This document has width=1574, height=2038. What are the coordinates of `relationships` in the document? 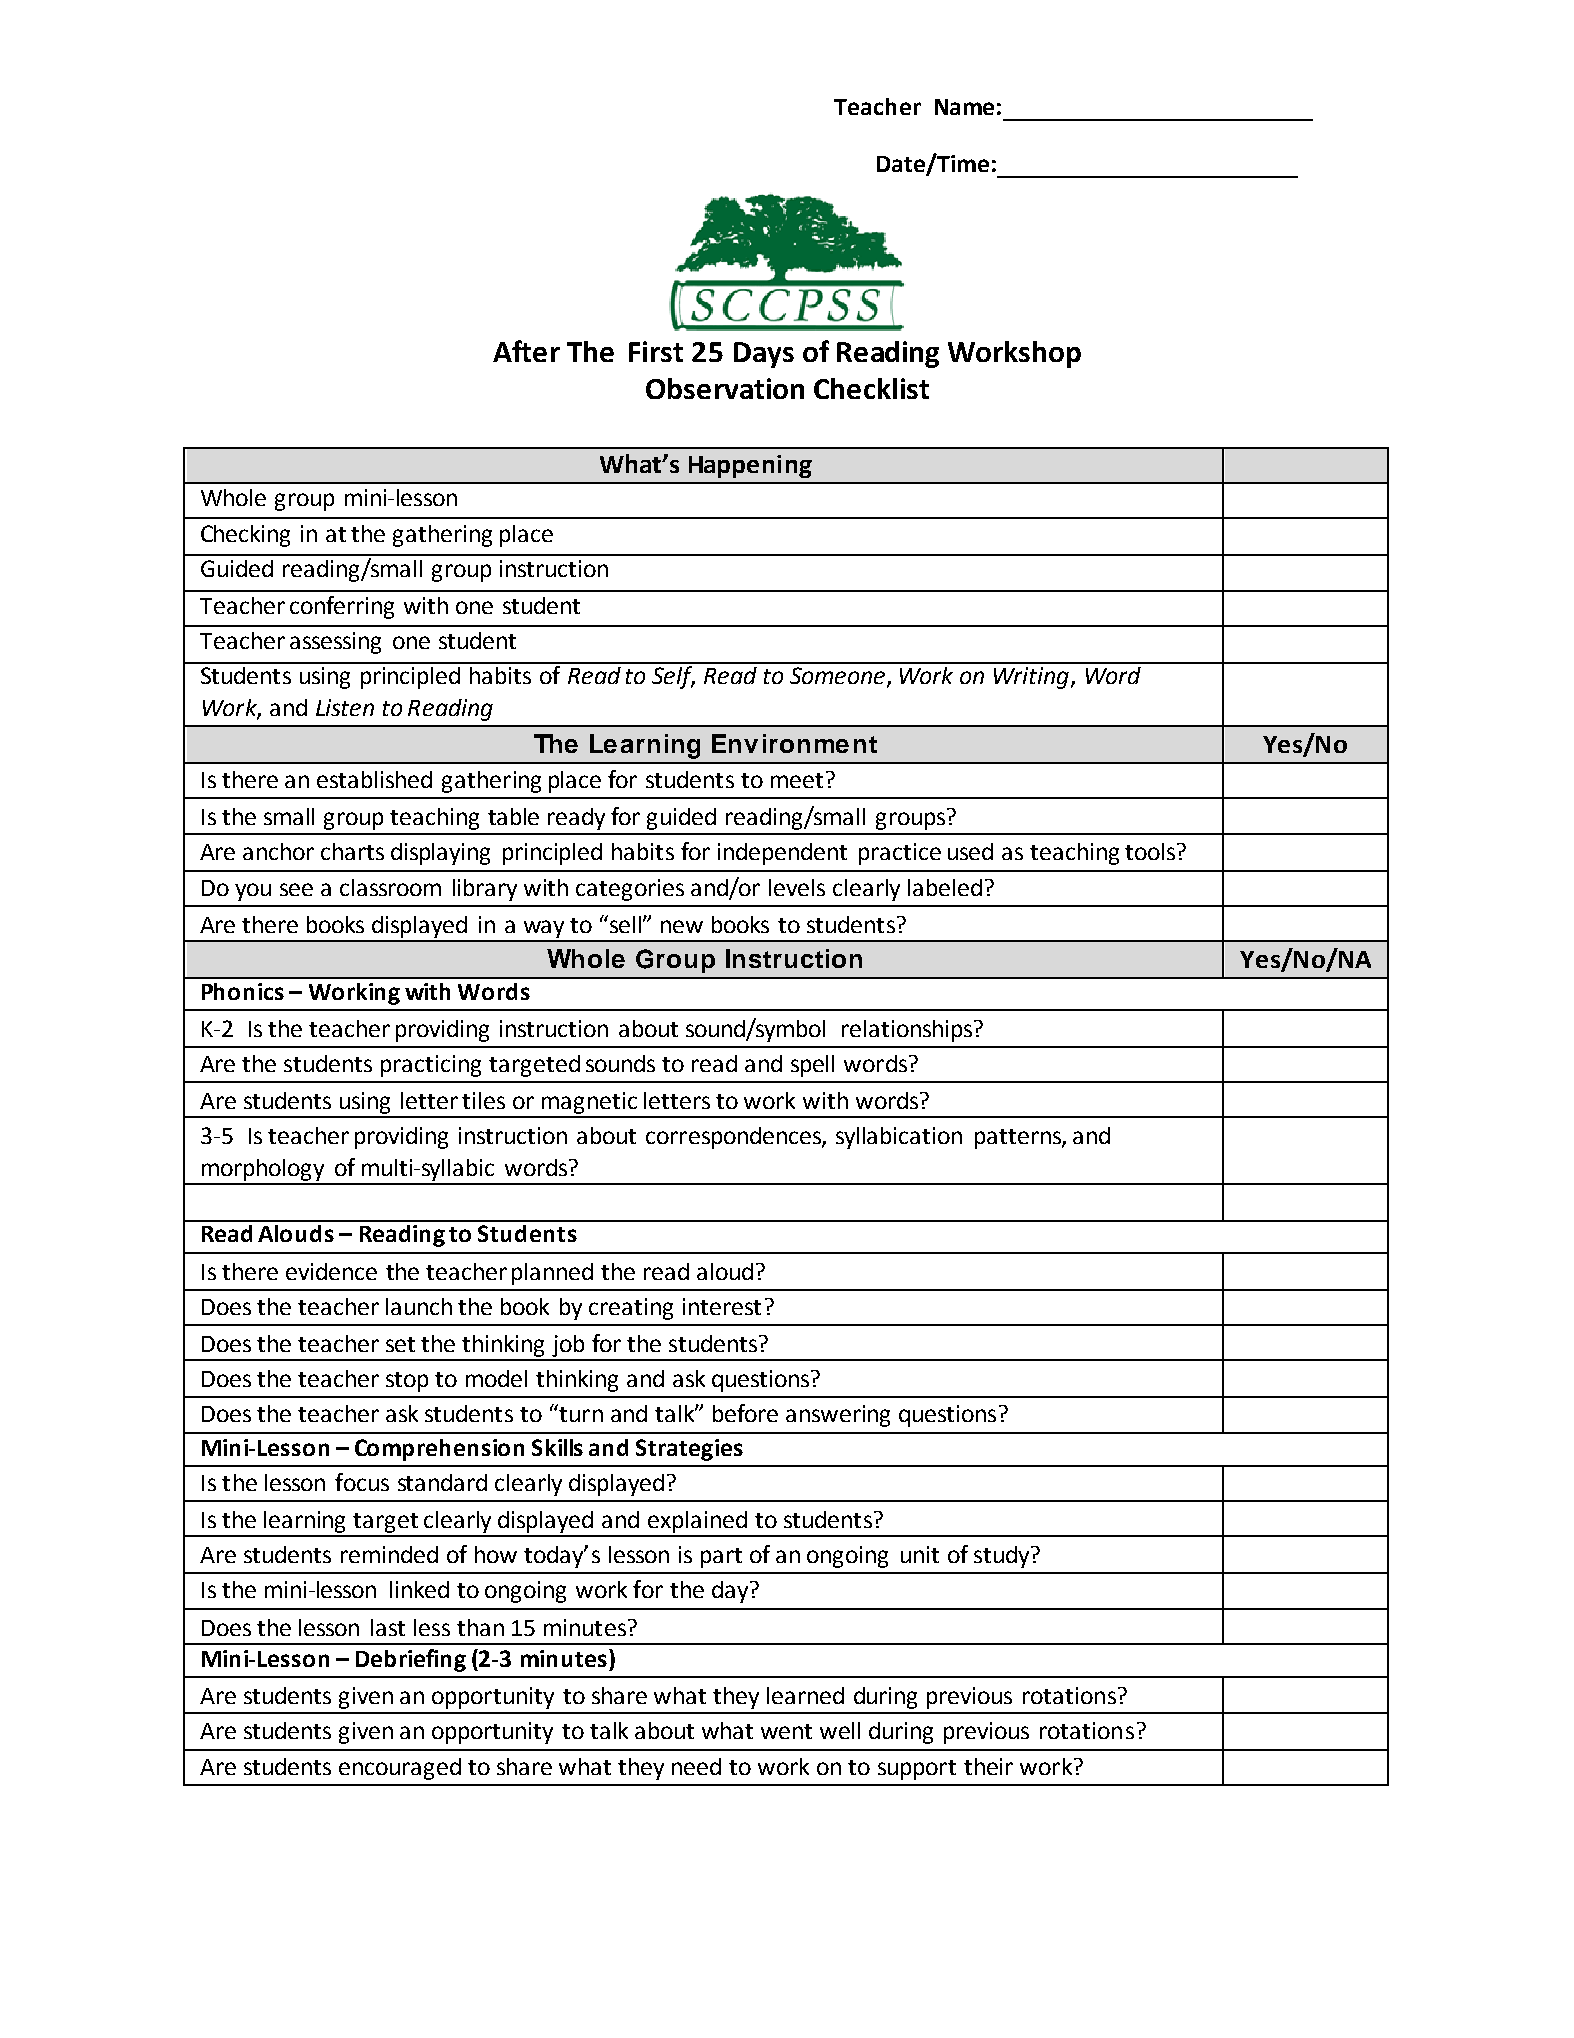 It's located at (907, 1031).
